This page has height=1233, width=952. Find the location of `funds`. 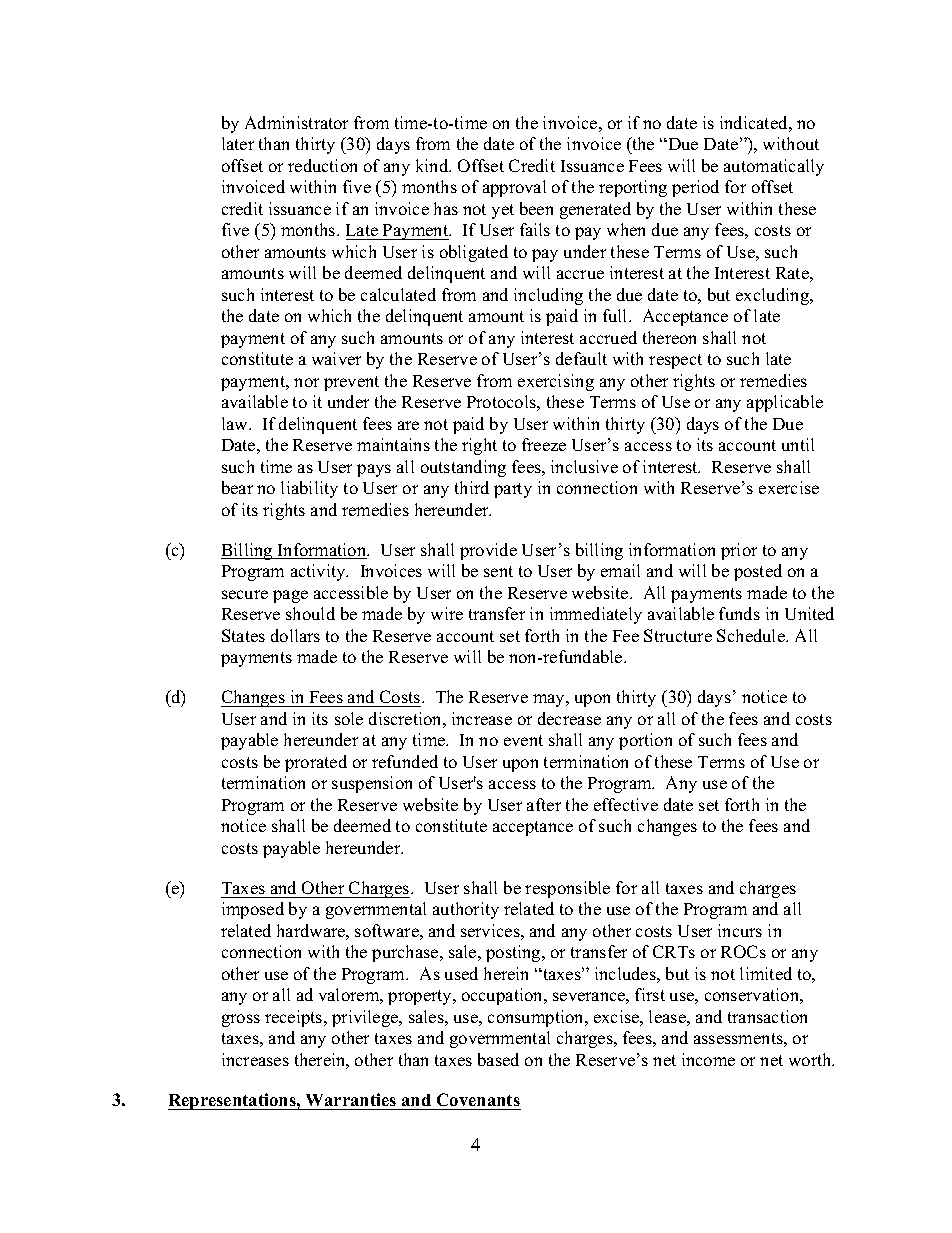

funds is located at coordinates (739, 613).
